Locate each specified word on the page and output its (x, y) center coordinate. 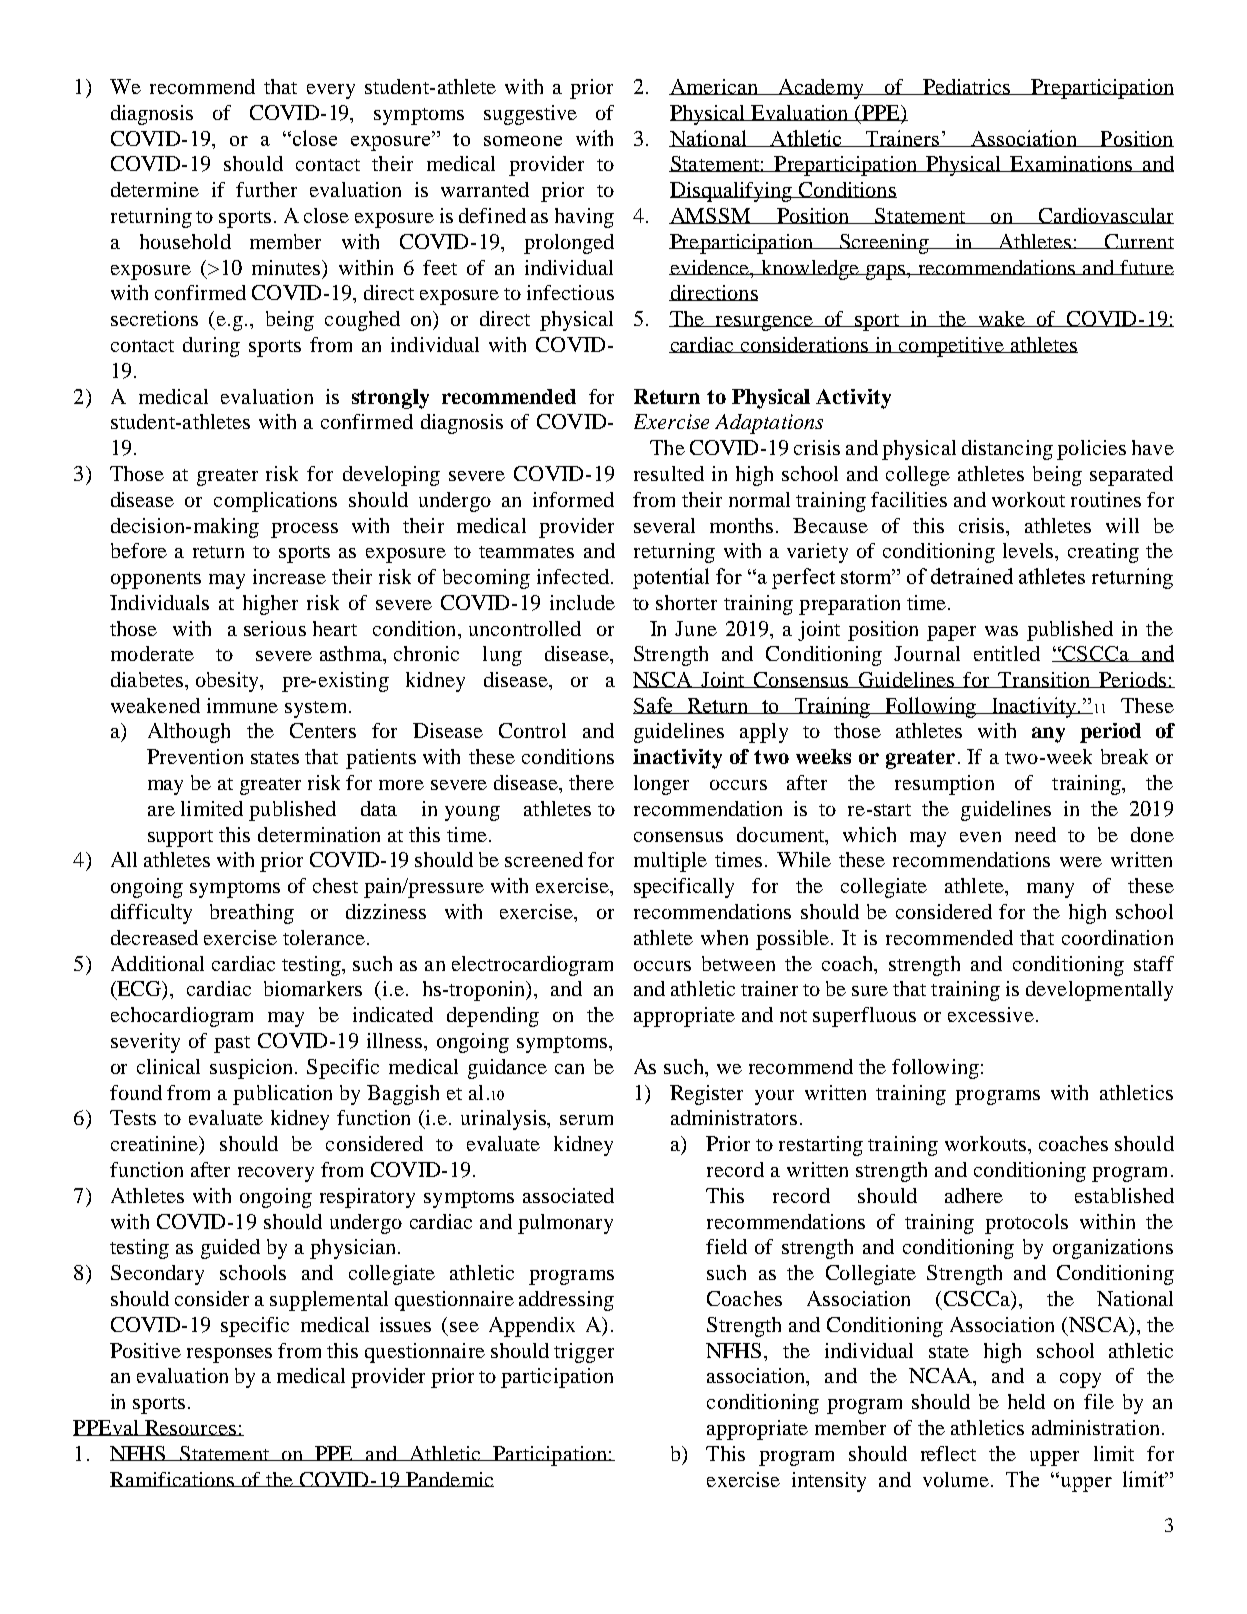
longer (661, 785)
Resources (191, 1428)
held (1026, 1401)
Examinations (1071, 164)
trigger (584, 1353)
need (1035, 834)
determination (319, 834)
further (266, 189)
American (714, 87)
